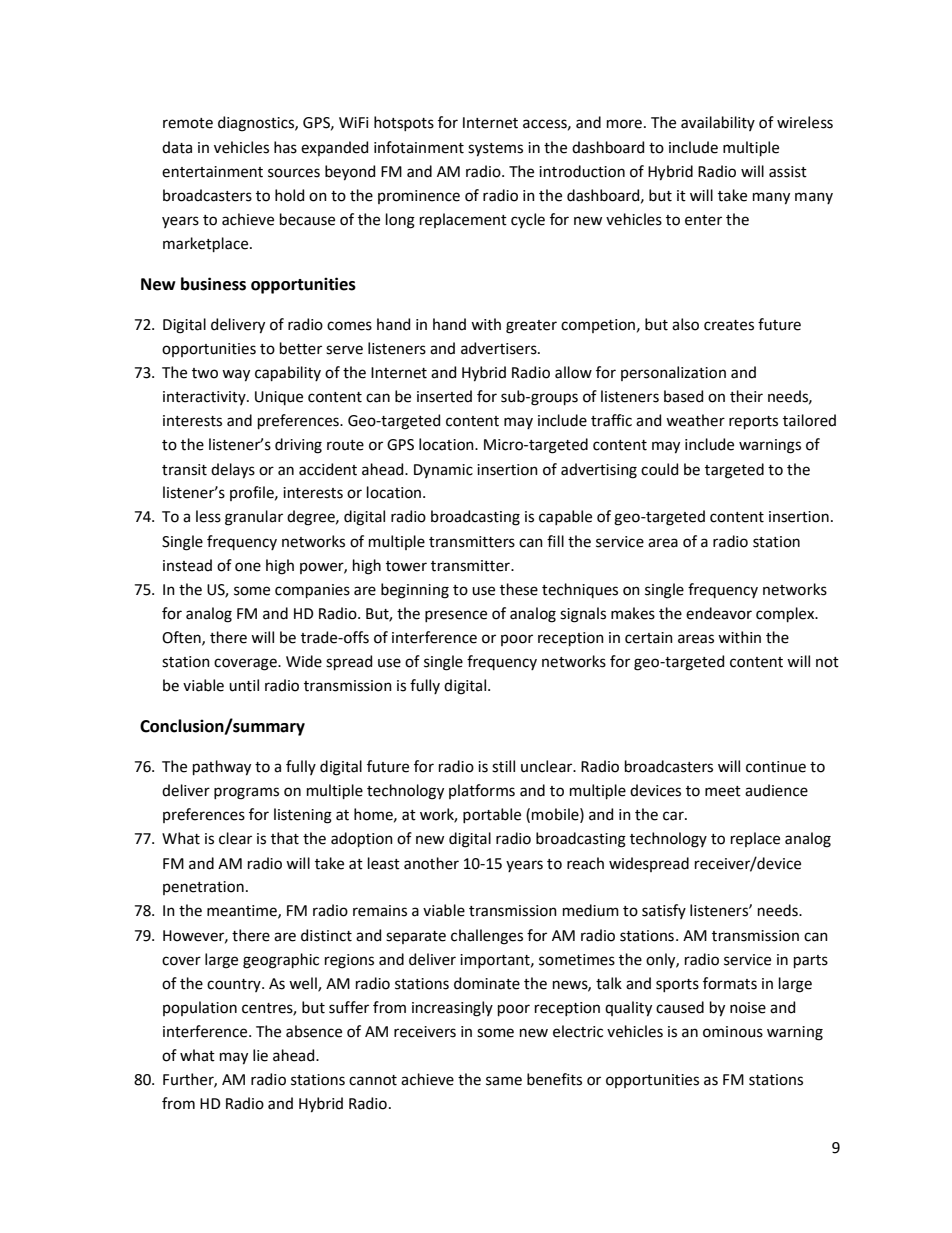 The width and height of the document is (952, 1233). Describe the element at coordinates (495, 150) in the document. I see `systems` at that location.
